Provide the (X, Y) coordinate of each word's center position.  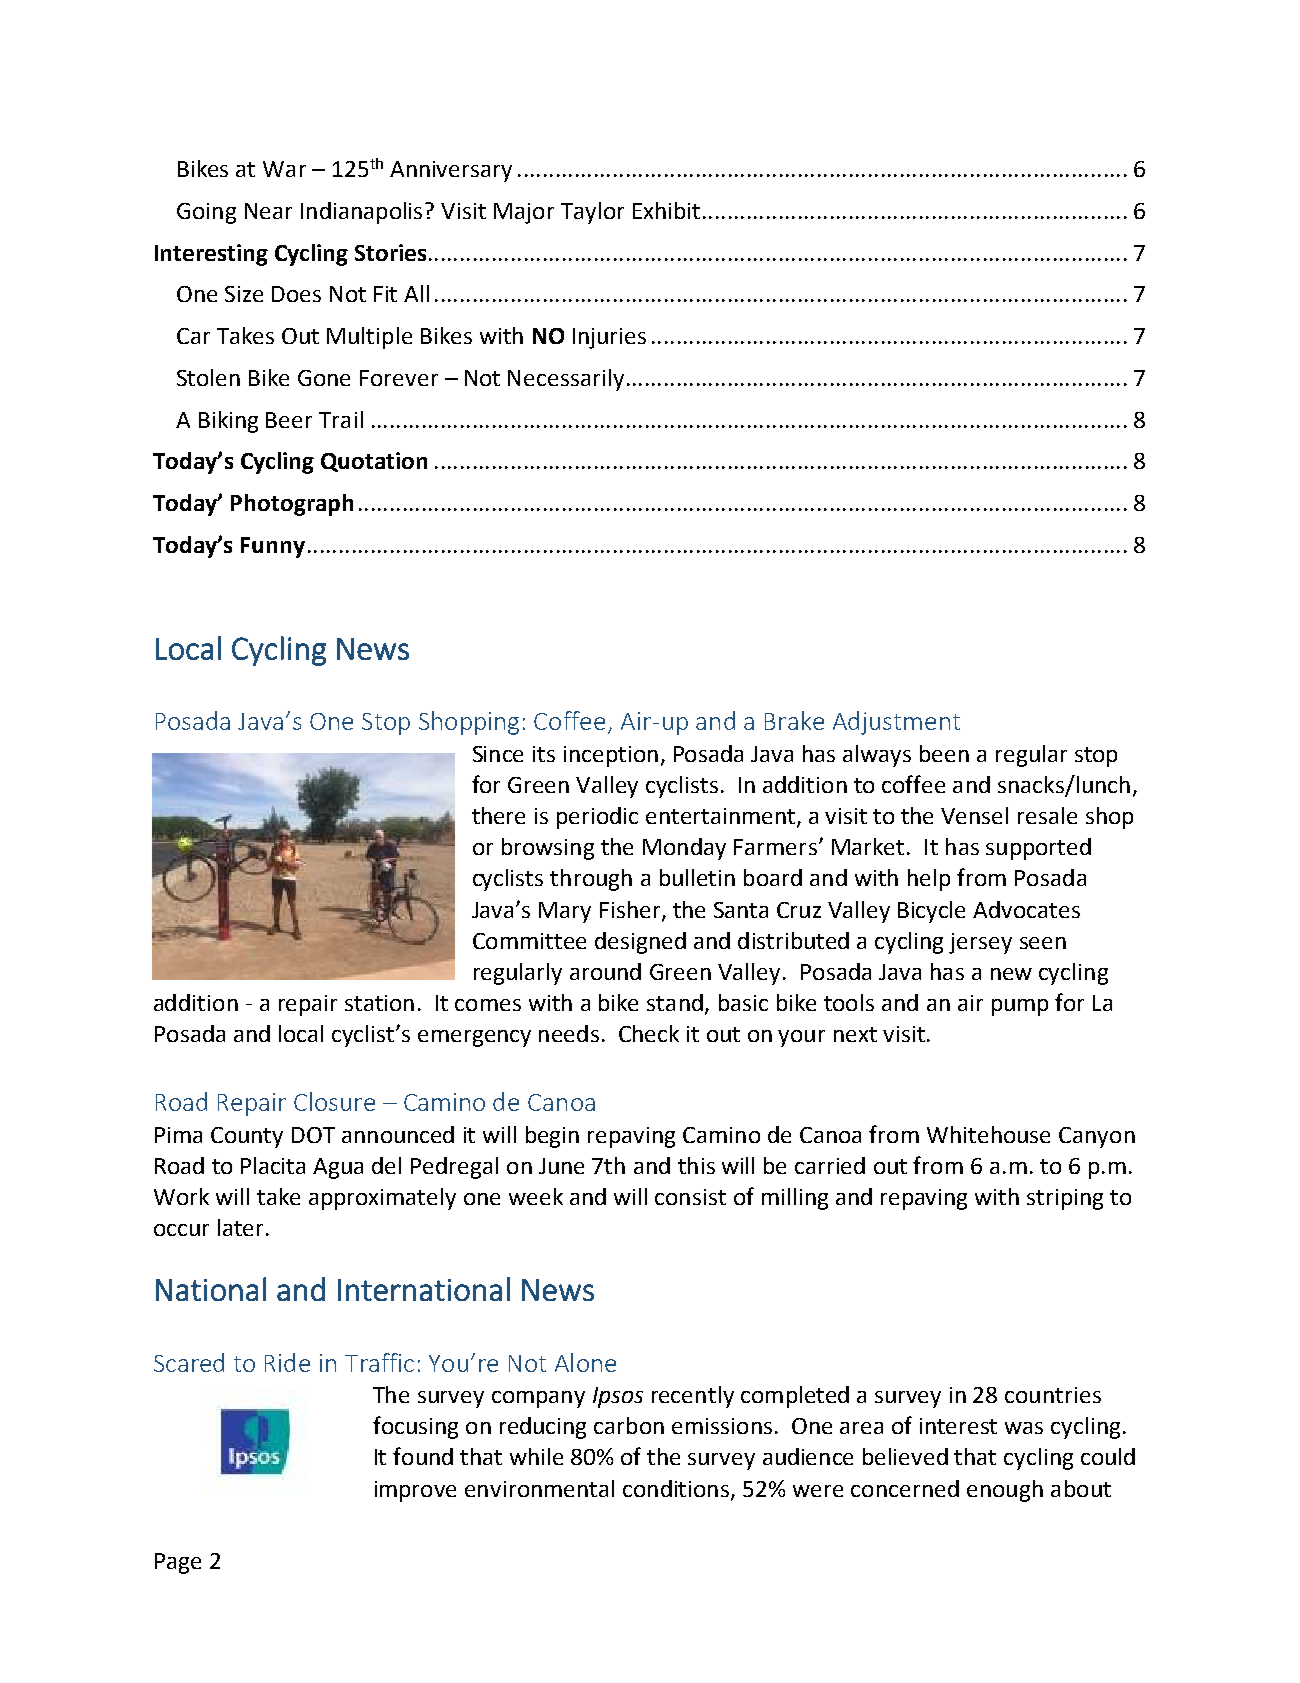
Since (498, 754)
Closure (334, 1101)
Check (649, 1033)
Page (178, 1563)
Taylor (592, 213)
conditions (677, 1489)
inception (611, 756)
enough (1005, 1491)
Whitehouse (988, 1134)
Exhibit (666, 210)
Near (268, 211)
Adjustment (896, 723)
